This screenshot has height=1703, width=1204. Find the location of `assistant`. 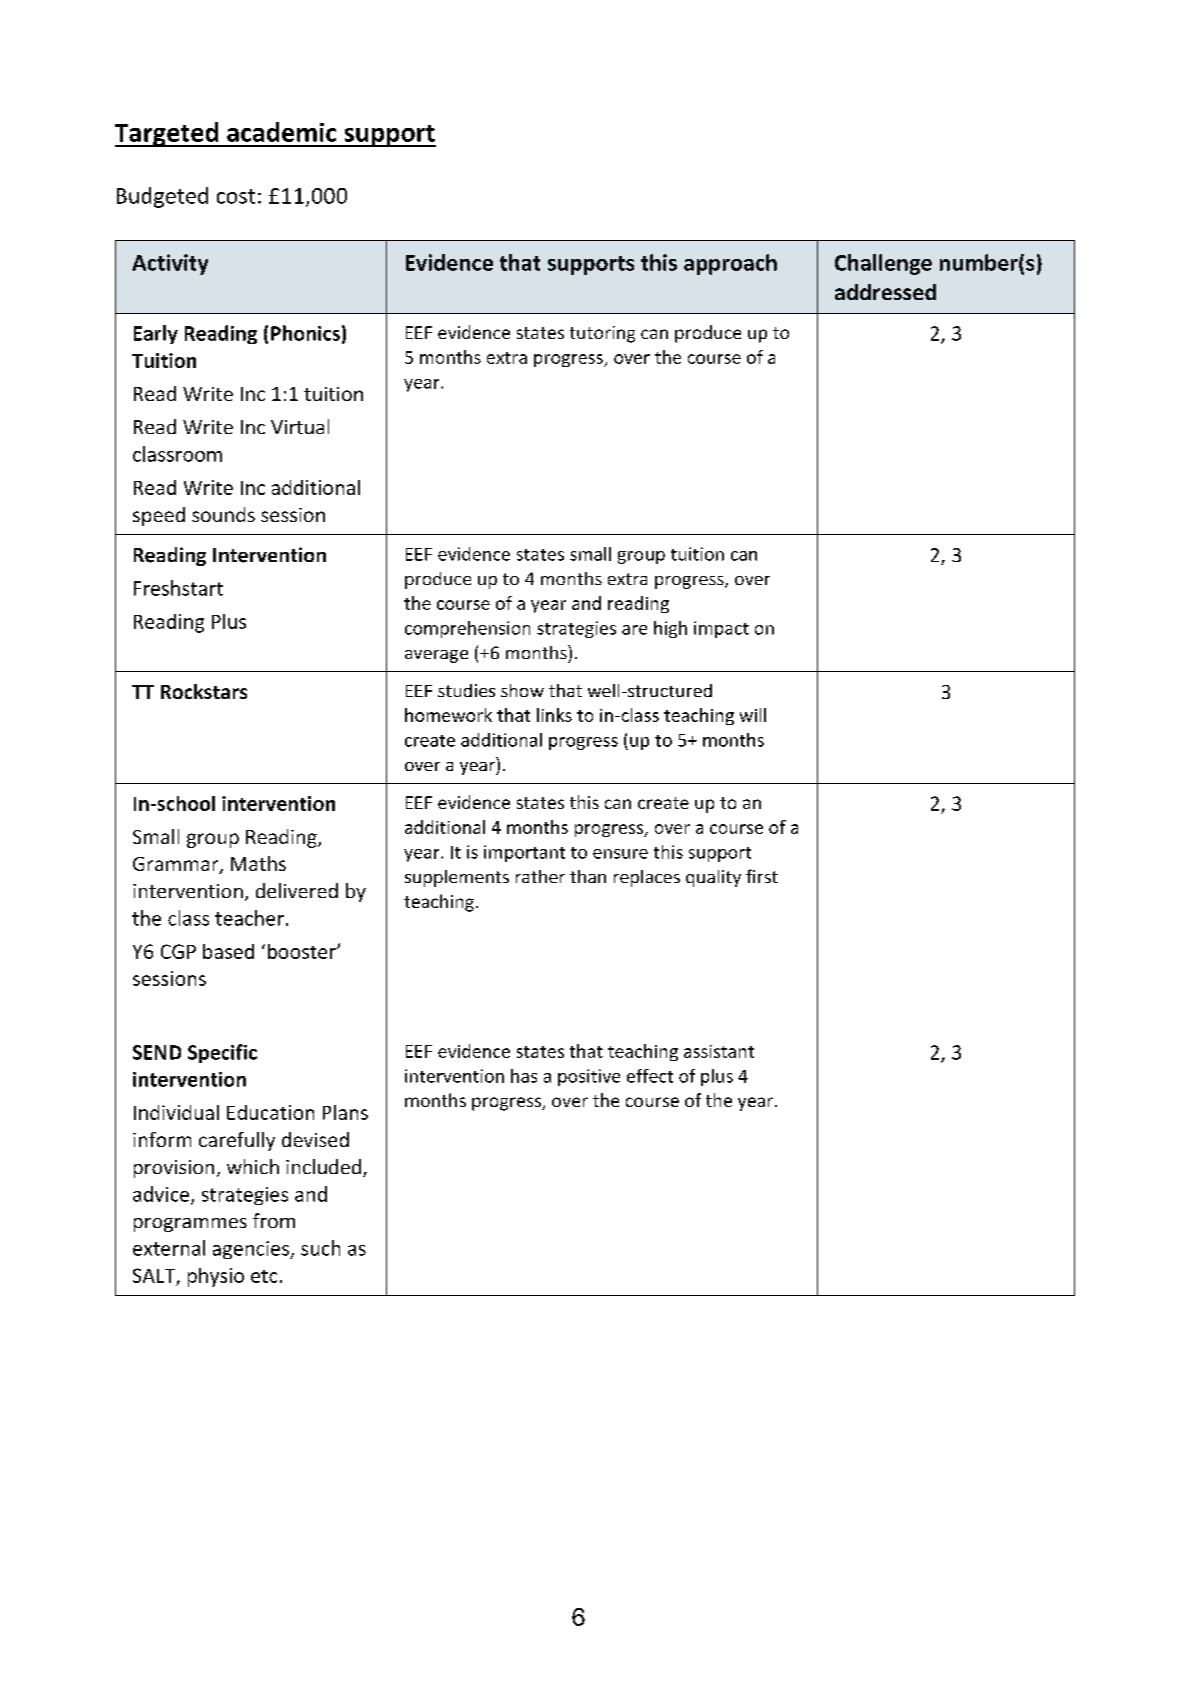

assistant is located at coordinates (719, 1051).
